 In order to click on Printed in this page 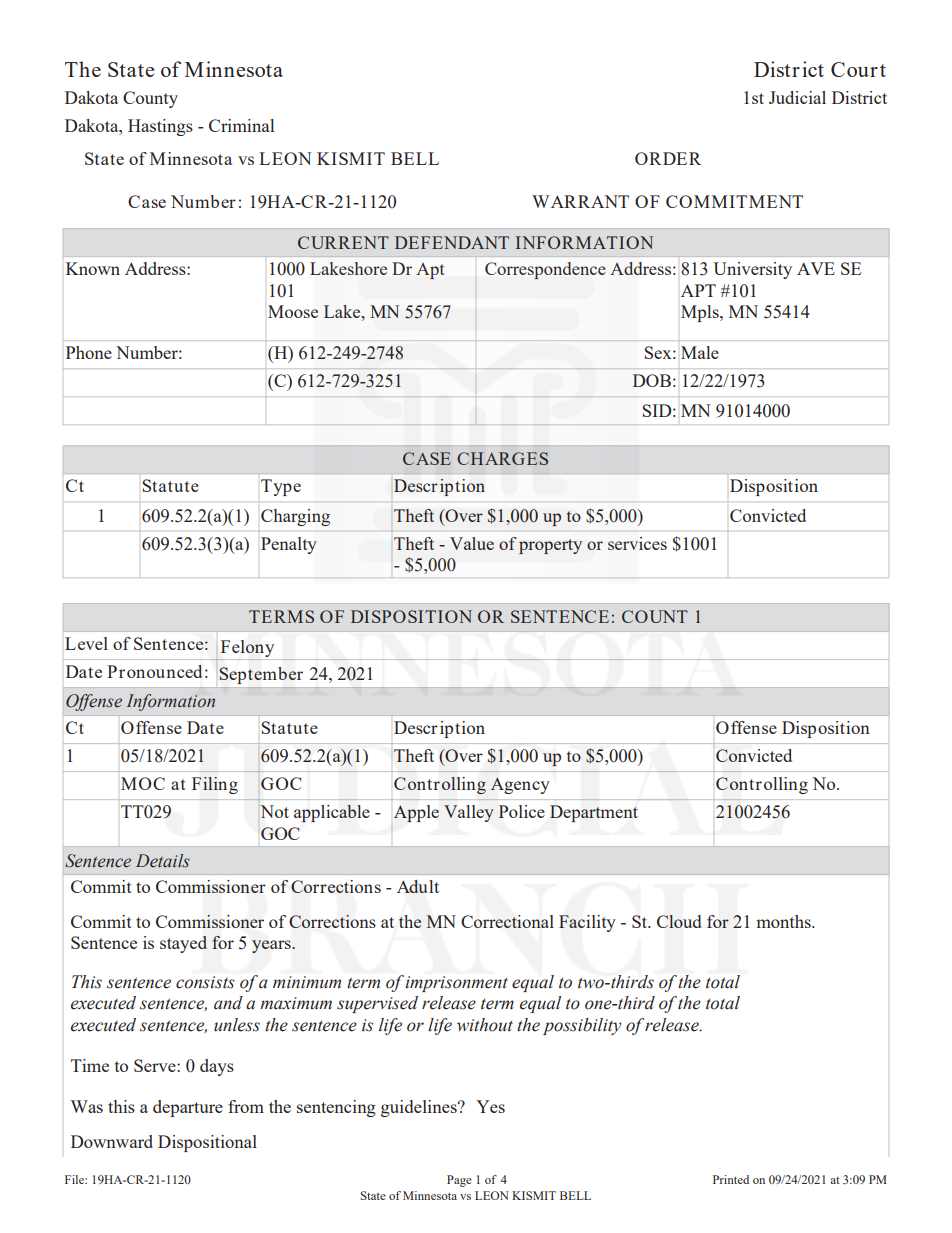, I will do `click(731, 1179)`.
